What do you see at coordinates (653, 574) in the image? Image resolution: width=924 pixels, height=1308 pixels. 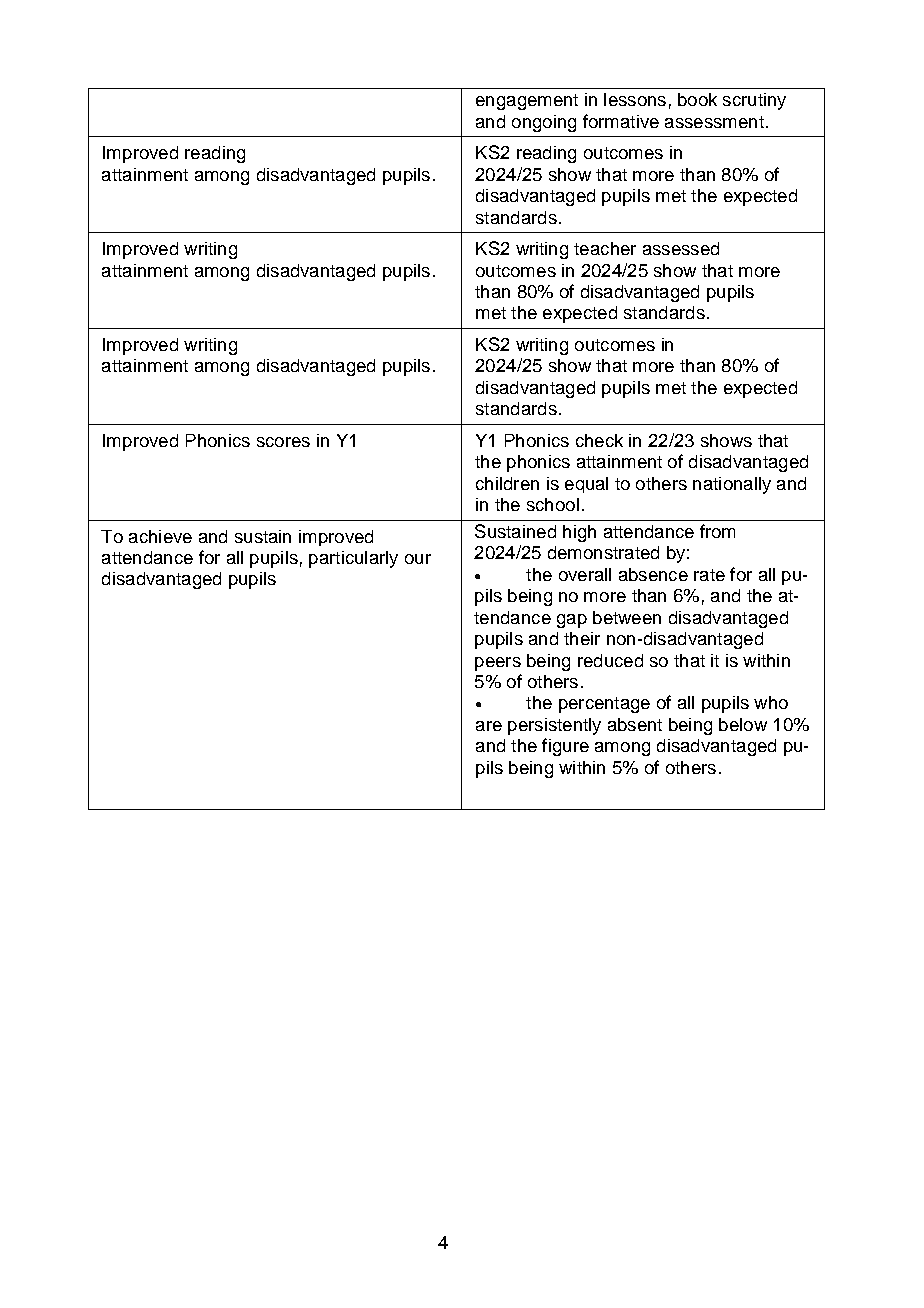 I see `absence` at bounding box center [653, 574].
